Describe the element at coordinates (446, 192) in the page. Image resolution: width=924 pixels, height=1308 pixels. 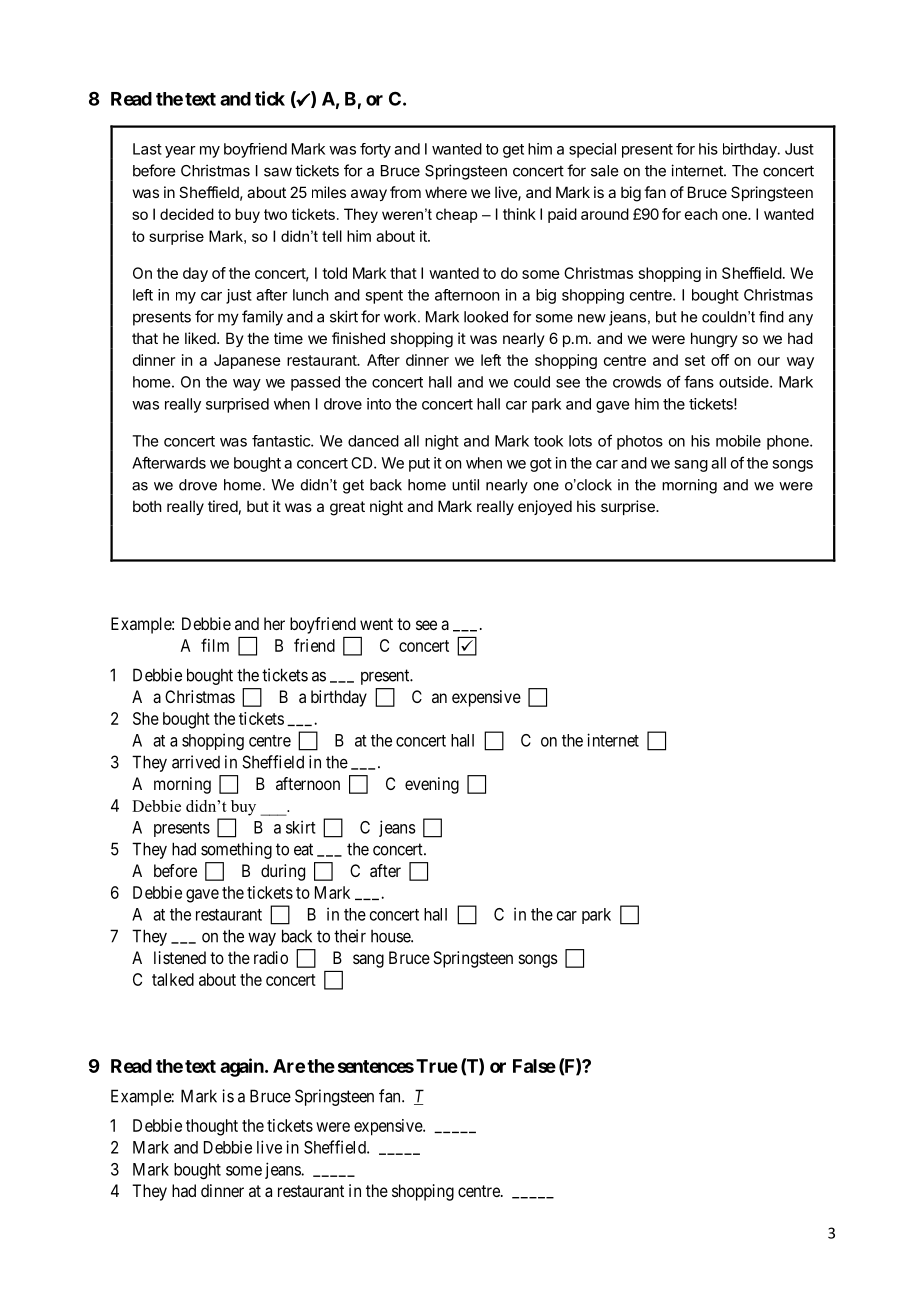
I see `where` at that location.
